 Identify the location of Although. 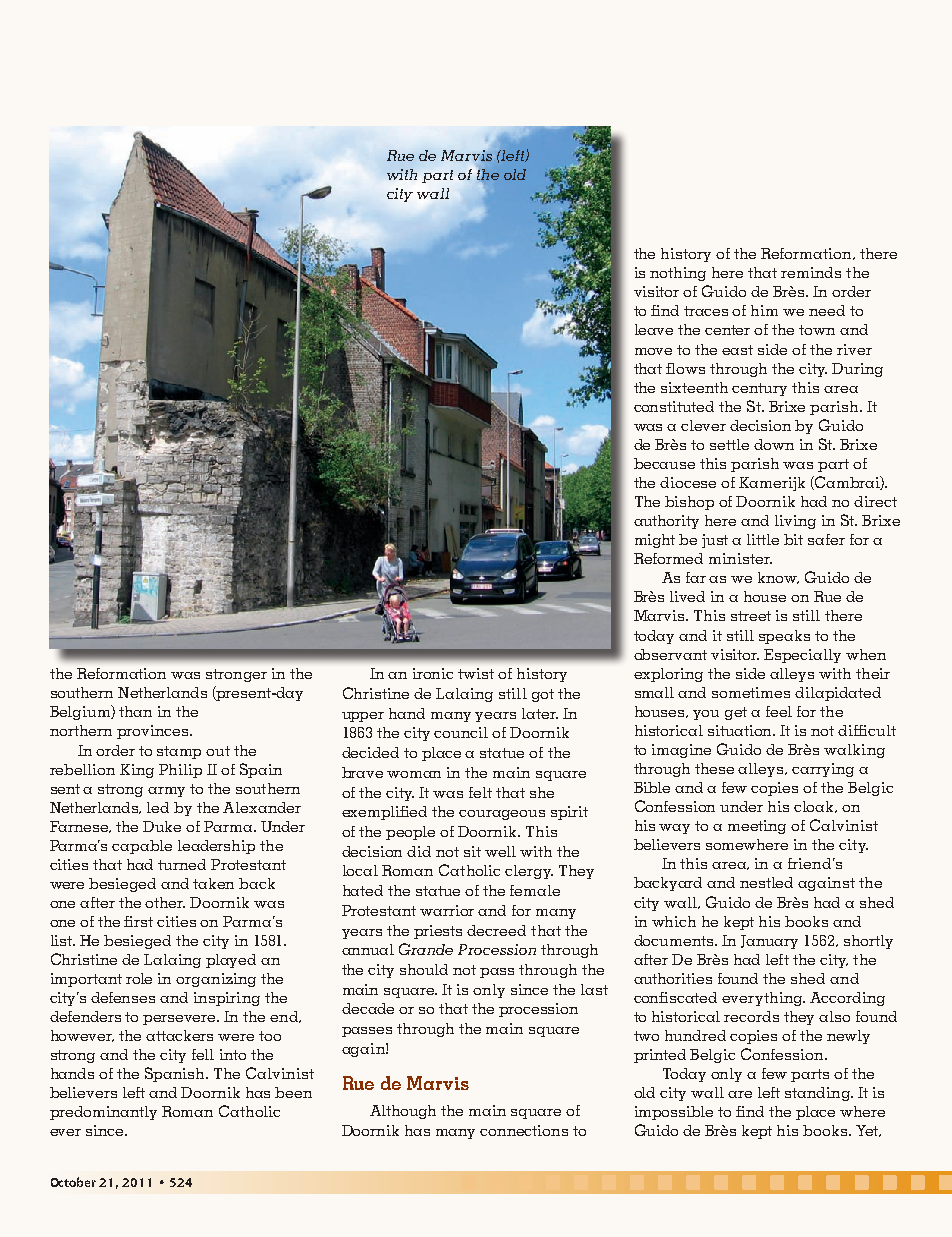
(403, 1112).
